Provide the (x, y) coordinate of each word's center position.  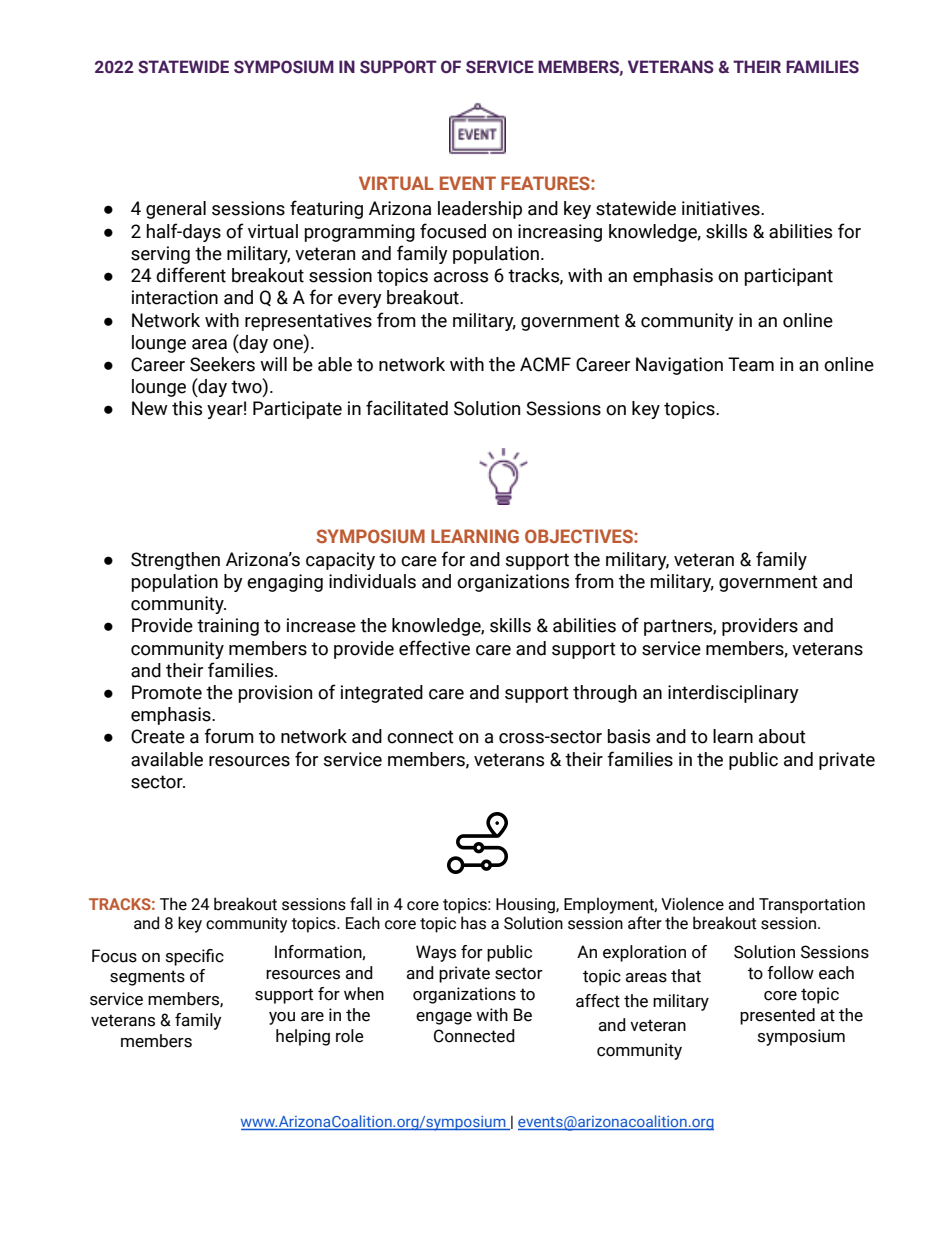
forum (229, 736)
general (176, 210)
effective (434, 648)
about (782, 736)
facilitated (407, 408)
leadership (480, 210)
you (282, 1018)
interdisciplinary (733, 694)
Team (751, 364)
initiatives (722, 208)
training (228, 627)
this (187, 408)
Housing (526, 906)
